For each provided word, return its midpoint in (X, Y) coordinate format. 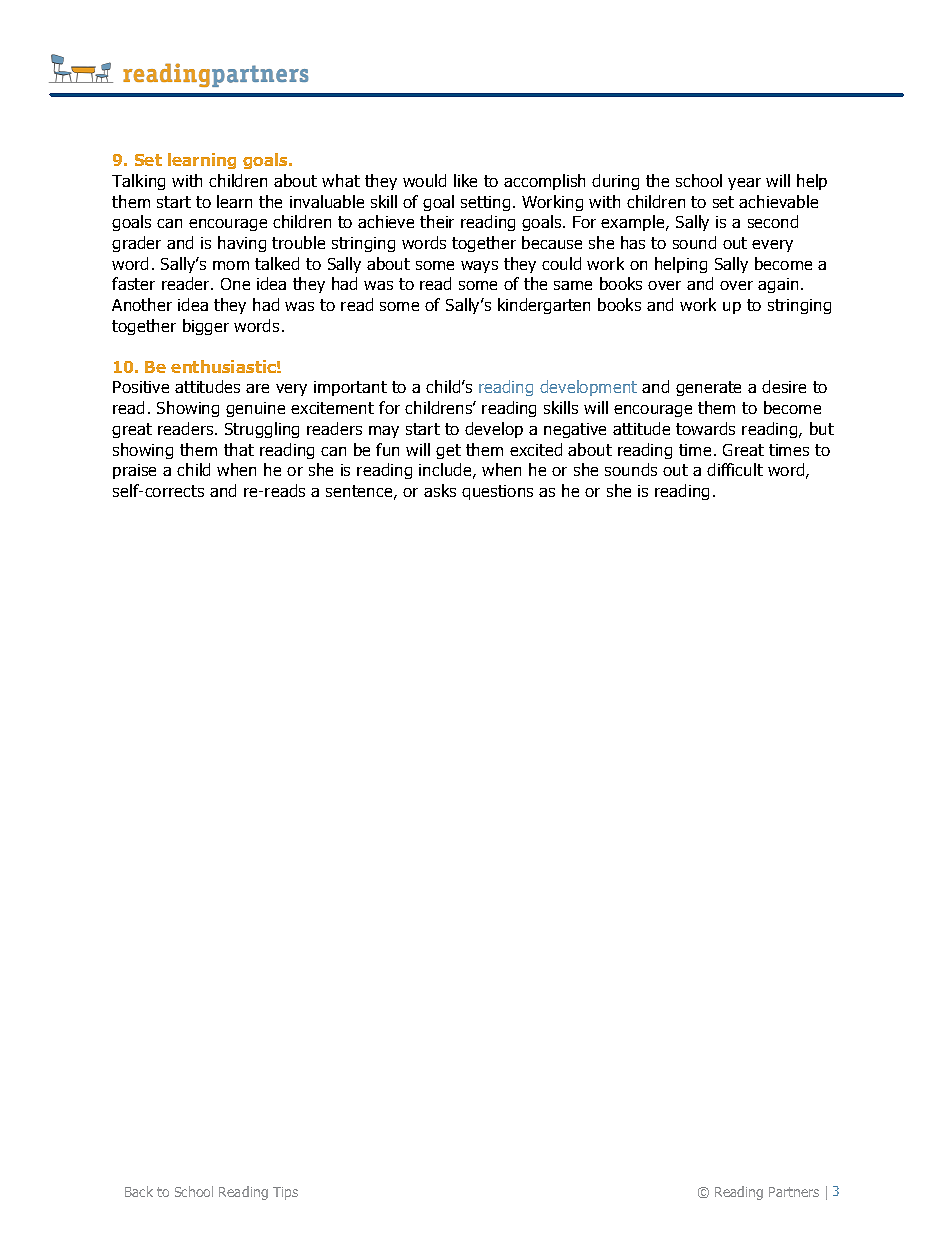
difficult (735, 469)
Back (139, 1191)
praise (134, 471)
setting (485, 203)
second (773, 221)
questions (497, 492)
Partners (794, 1192)
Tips (285, 1193)
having (242, 244)
